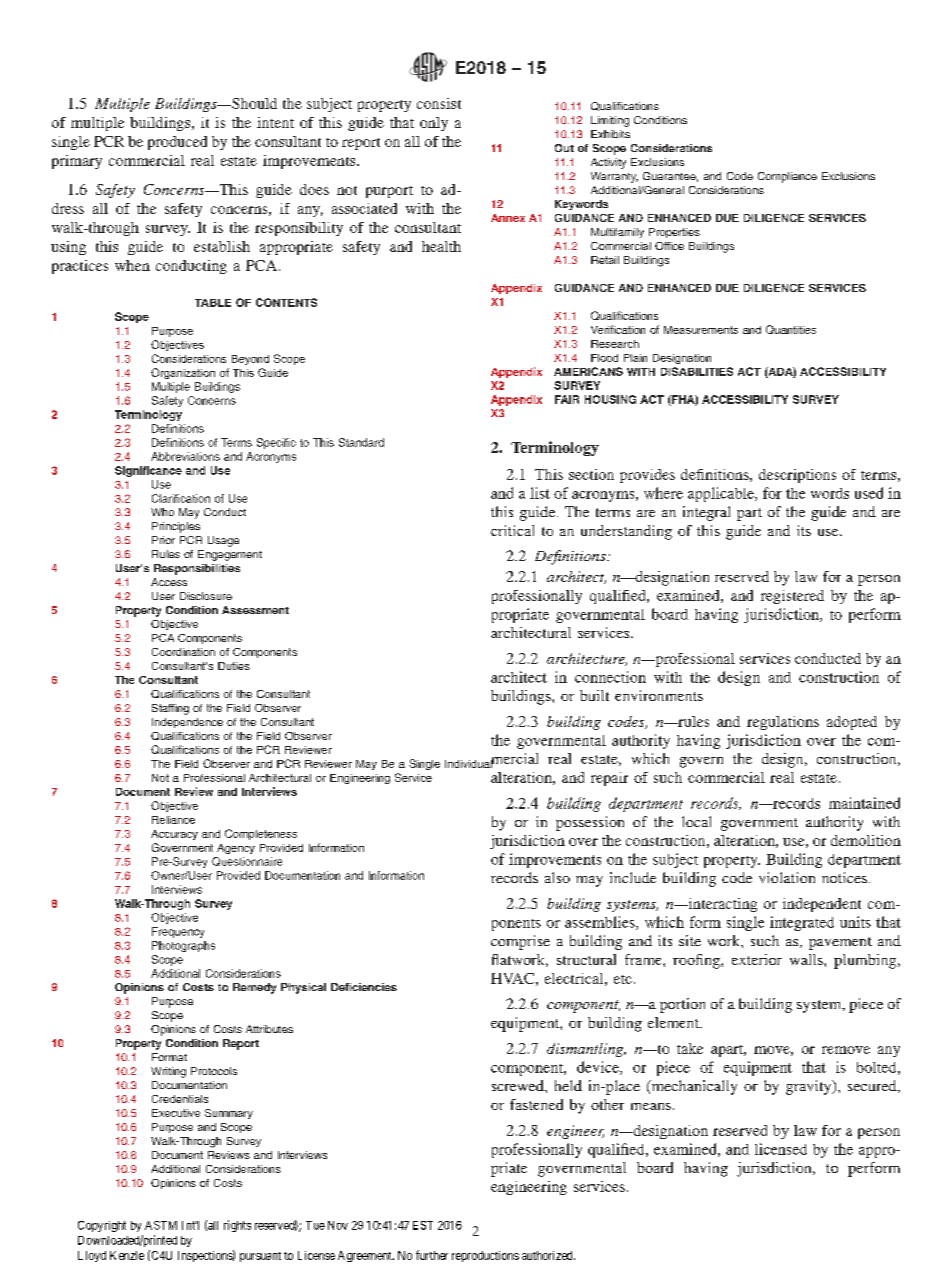 The width and height of the document is (952, 1275). Describe the element at coordinates (757, 959) in the document. I see `exterior` at that location.
